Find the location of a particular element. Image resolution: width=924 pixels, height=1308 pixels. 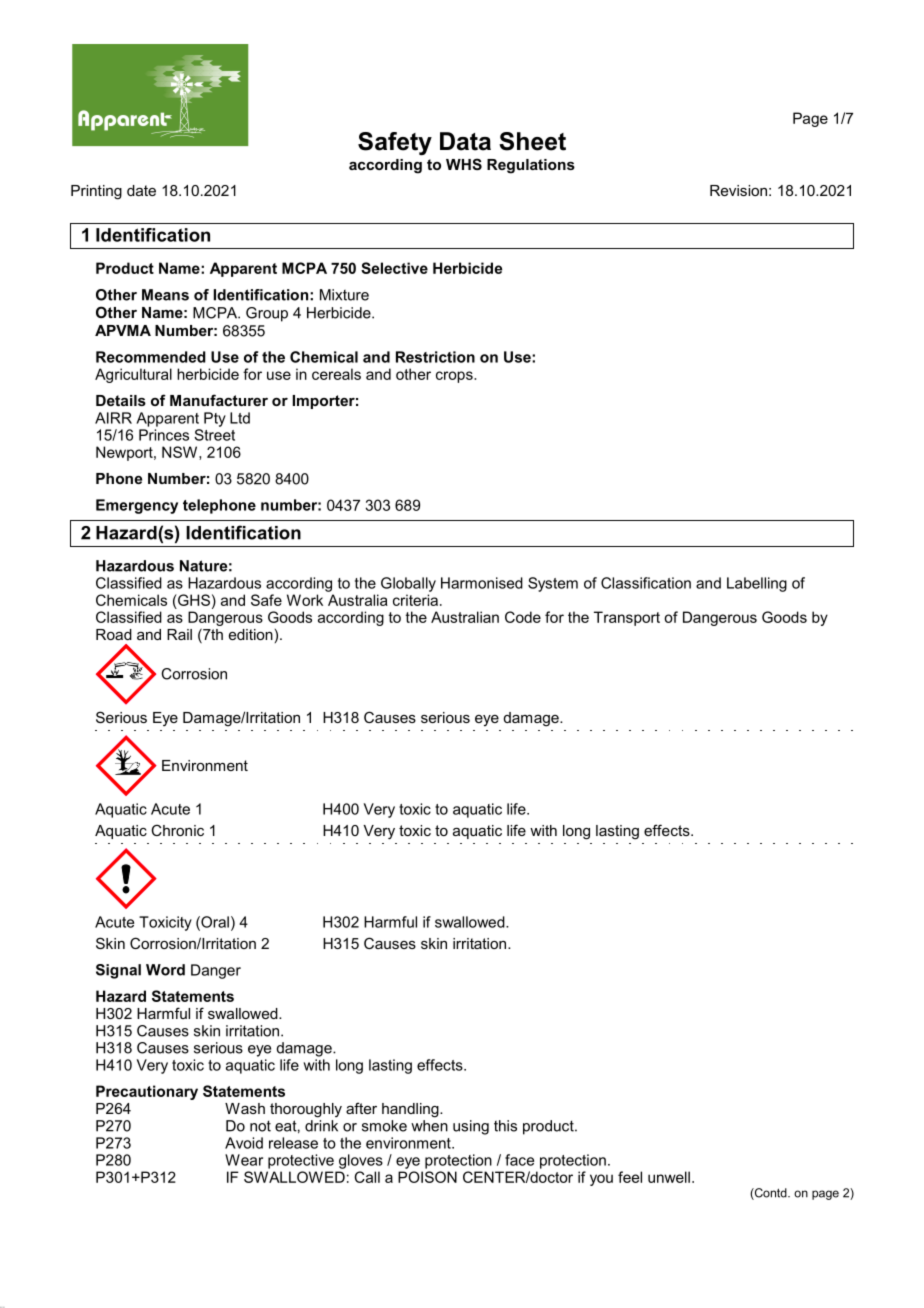

unwell is located at coordinates (669, 1177).
